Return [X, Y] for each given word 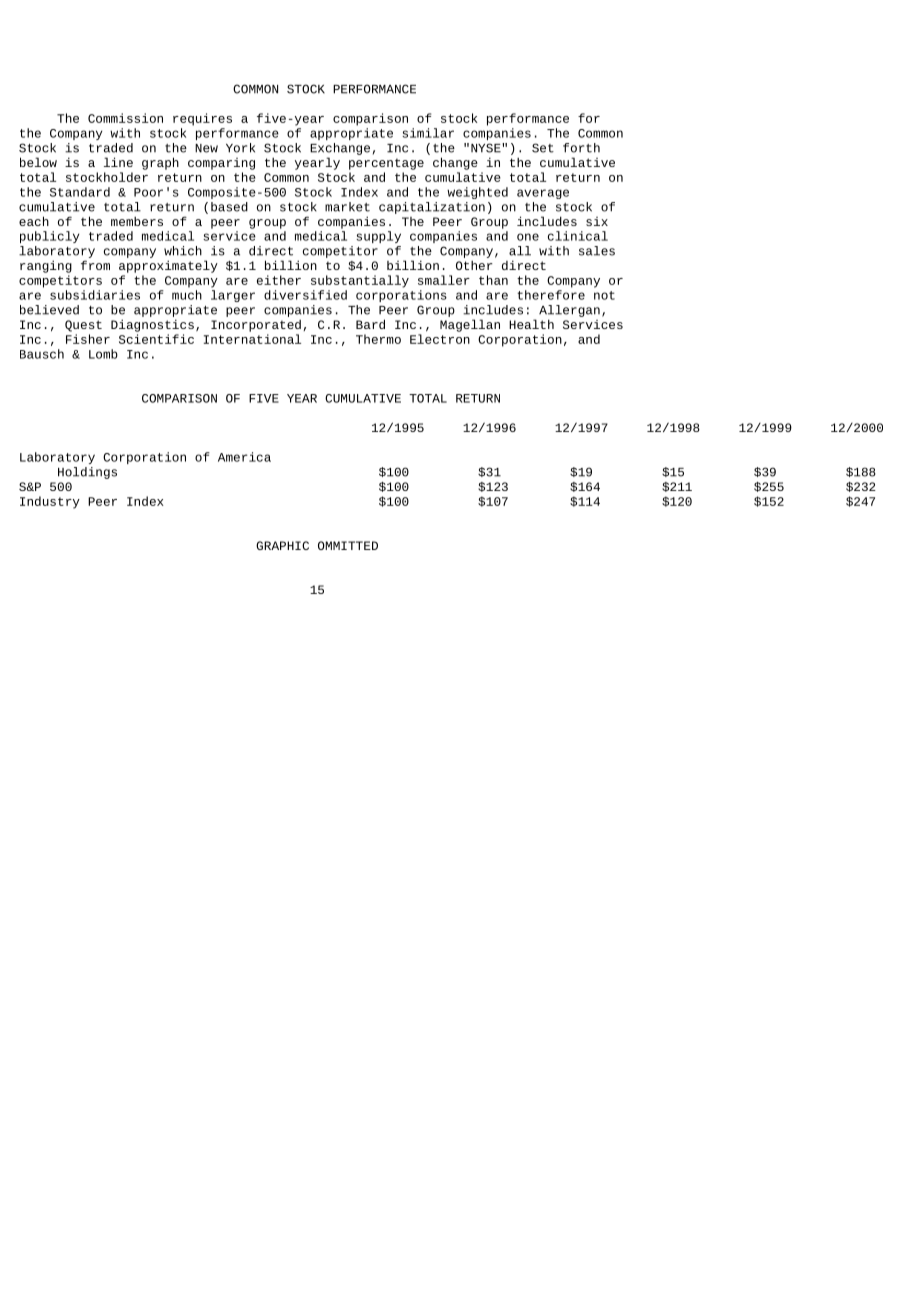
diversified [305, 295]
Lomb [103, 354]
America [244, 457]
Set [543, 148]
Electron [440, 339]
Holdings [87, 473]
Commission [125, 118]
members [137, 221]
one [528, 237]
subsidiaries [95, 295]
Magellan [470, 325]
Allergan [569, 311]
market [347, 207]
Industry [50, 502]
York [240, 148]
